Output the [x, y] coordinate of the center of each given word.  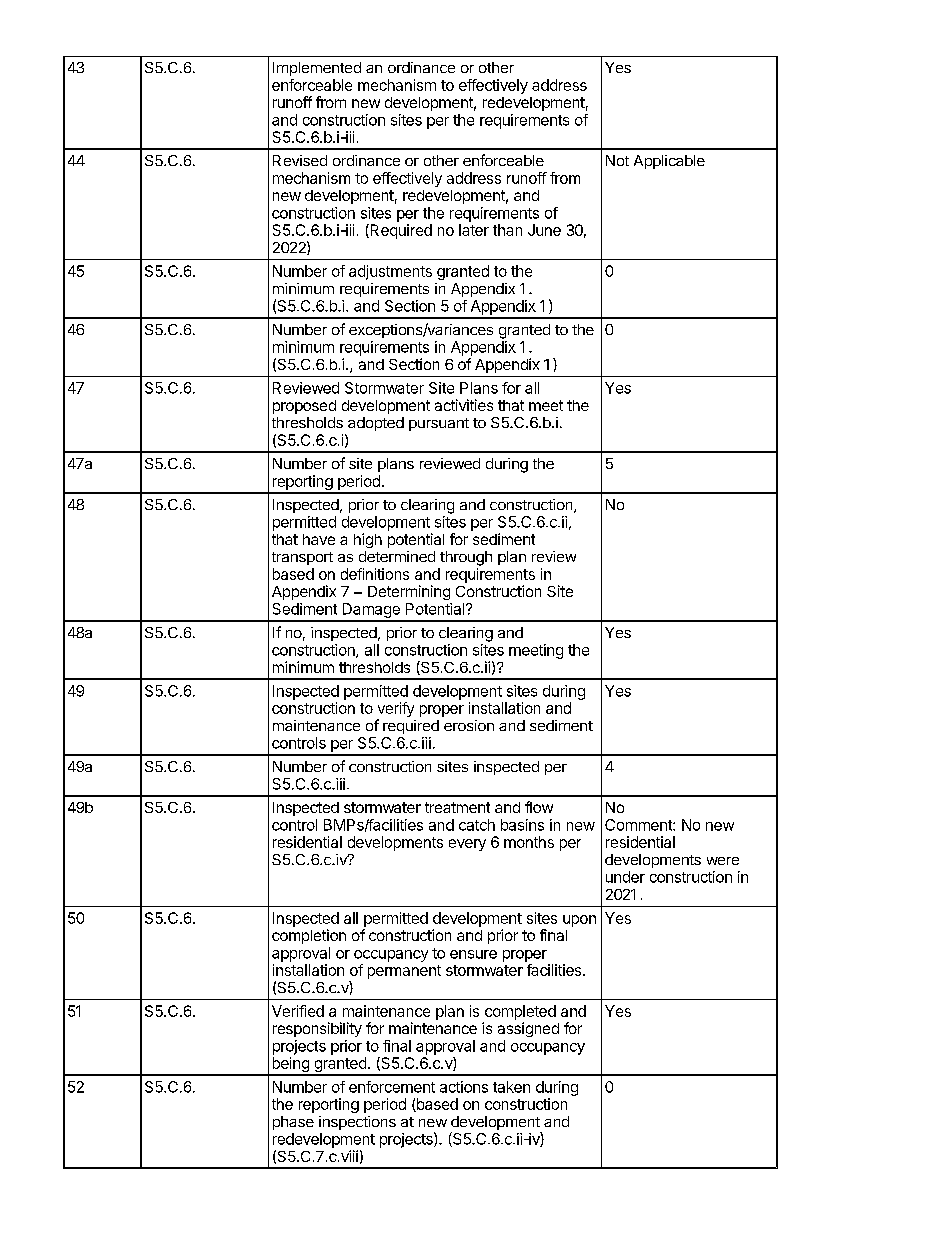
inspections [357, 1123]
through [466, 558]
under [625, 877]
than [507, 230]
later [474, 230]
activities [464, 405]
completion [309, 936]
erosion [469, 725]
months [529, 842]
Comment [639, 825]
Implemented [317, 69]
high [368, 540]
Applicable [669, 162]
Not [617, 160]
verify [395, 711]
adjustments [390, 272]
